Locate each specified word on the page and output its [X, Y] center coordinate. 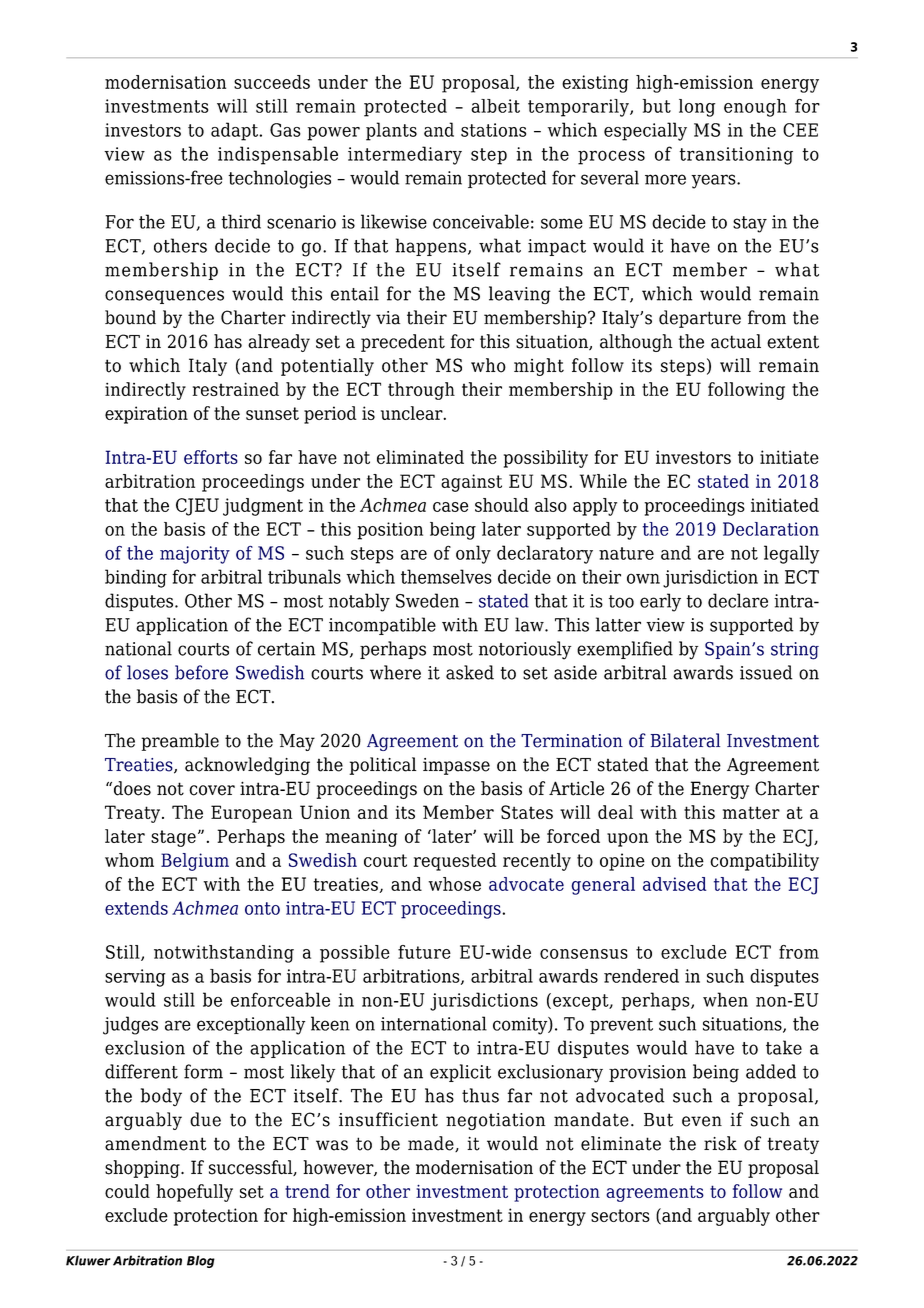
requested [455, 862]
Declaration [771, 529]
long [697, 108]
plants [391, 131]
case [450, 507]
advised [674, 884]
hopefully [194, 1193]
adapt [235, 131]
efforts [211, 457]
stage [173, 838]
